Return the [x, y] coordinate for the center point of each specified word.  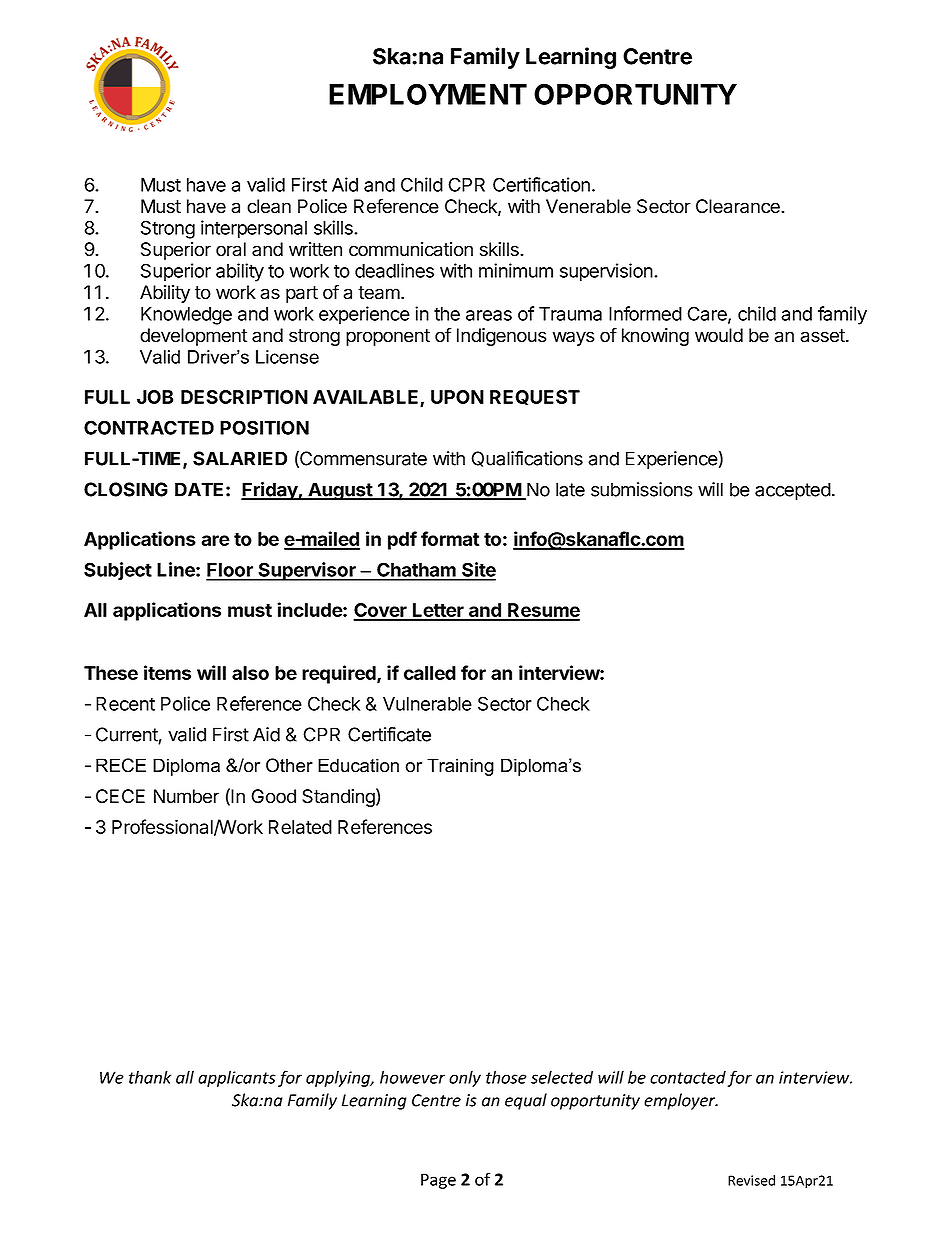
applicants [237, 1078]
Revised [751, 1180]
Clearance [739, 206]
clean [269, 206]
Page [438, 1181]
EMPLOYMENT [428, 94]
